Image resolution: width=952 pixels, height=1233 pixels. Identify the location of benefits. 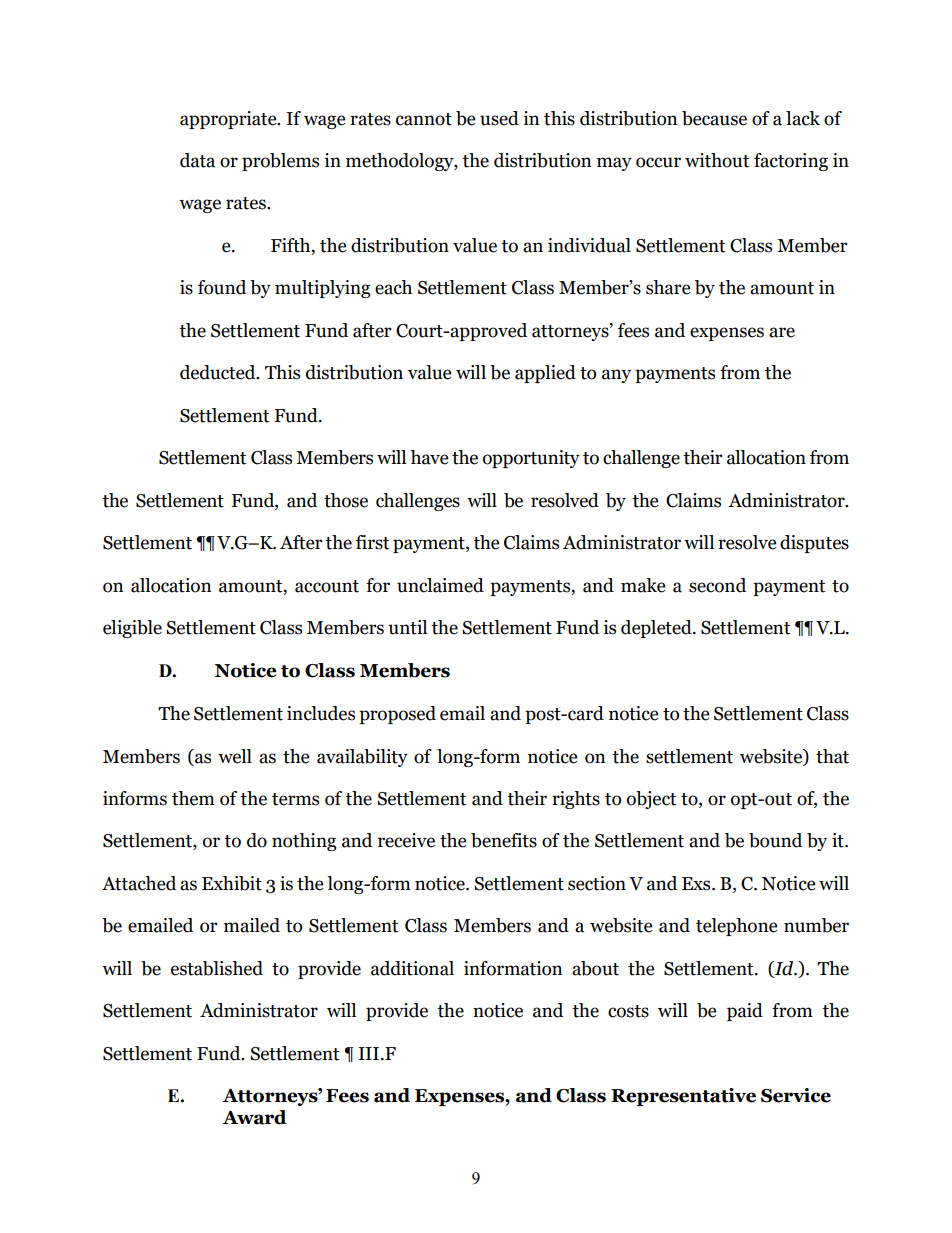
(504, 840).
